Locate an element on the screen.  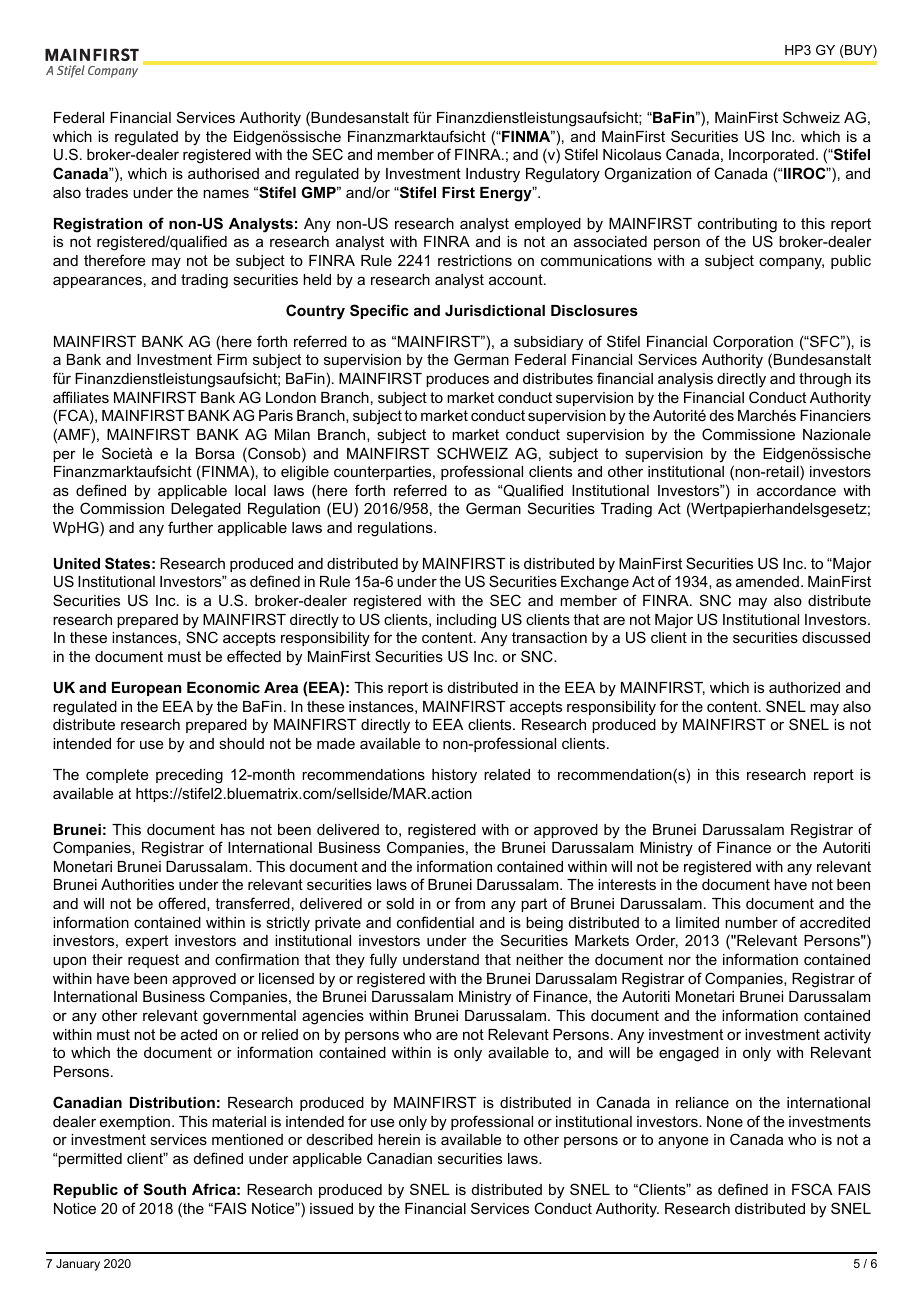
request is located at coordinates (153, 961).
